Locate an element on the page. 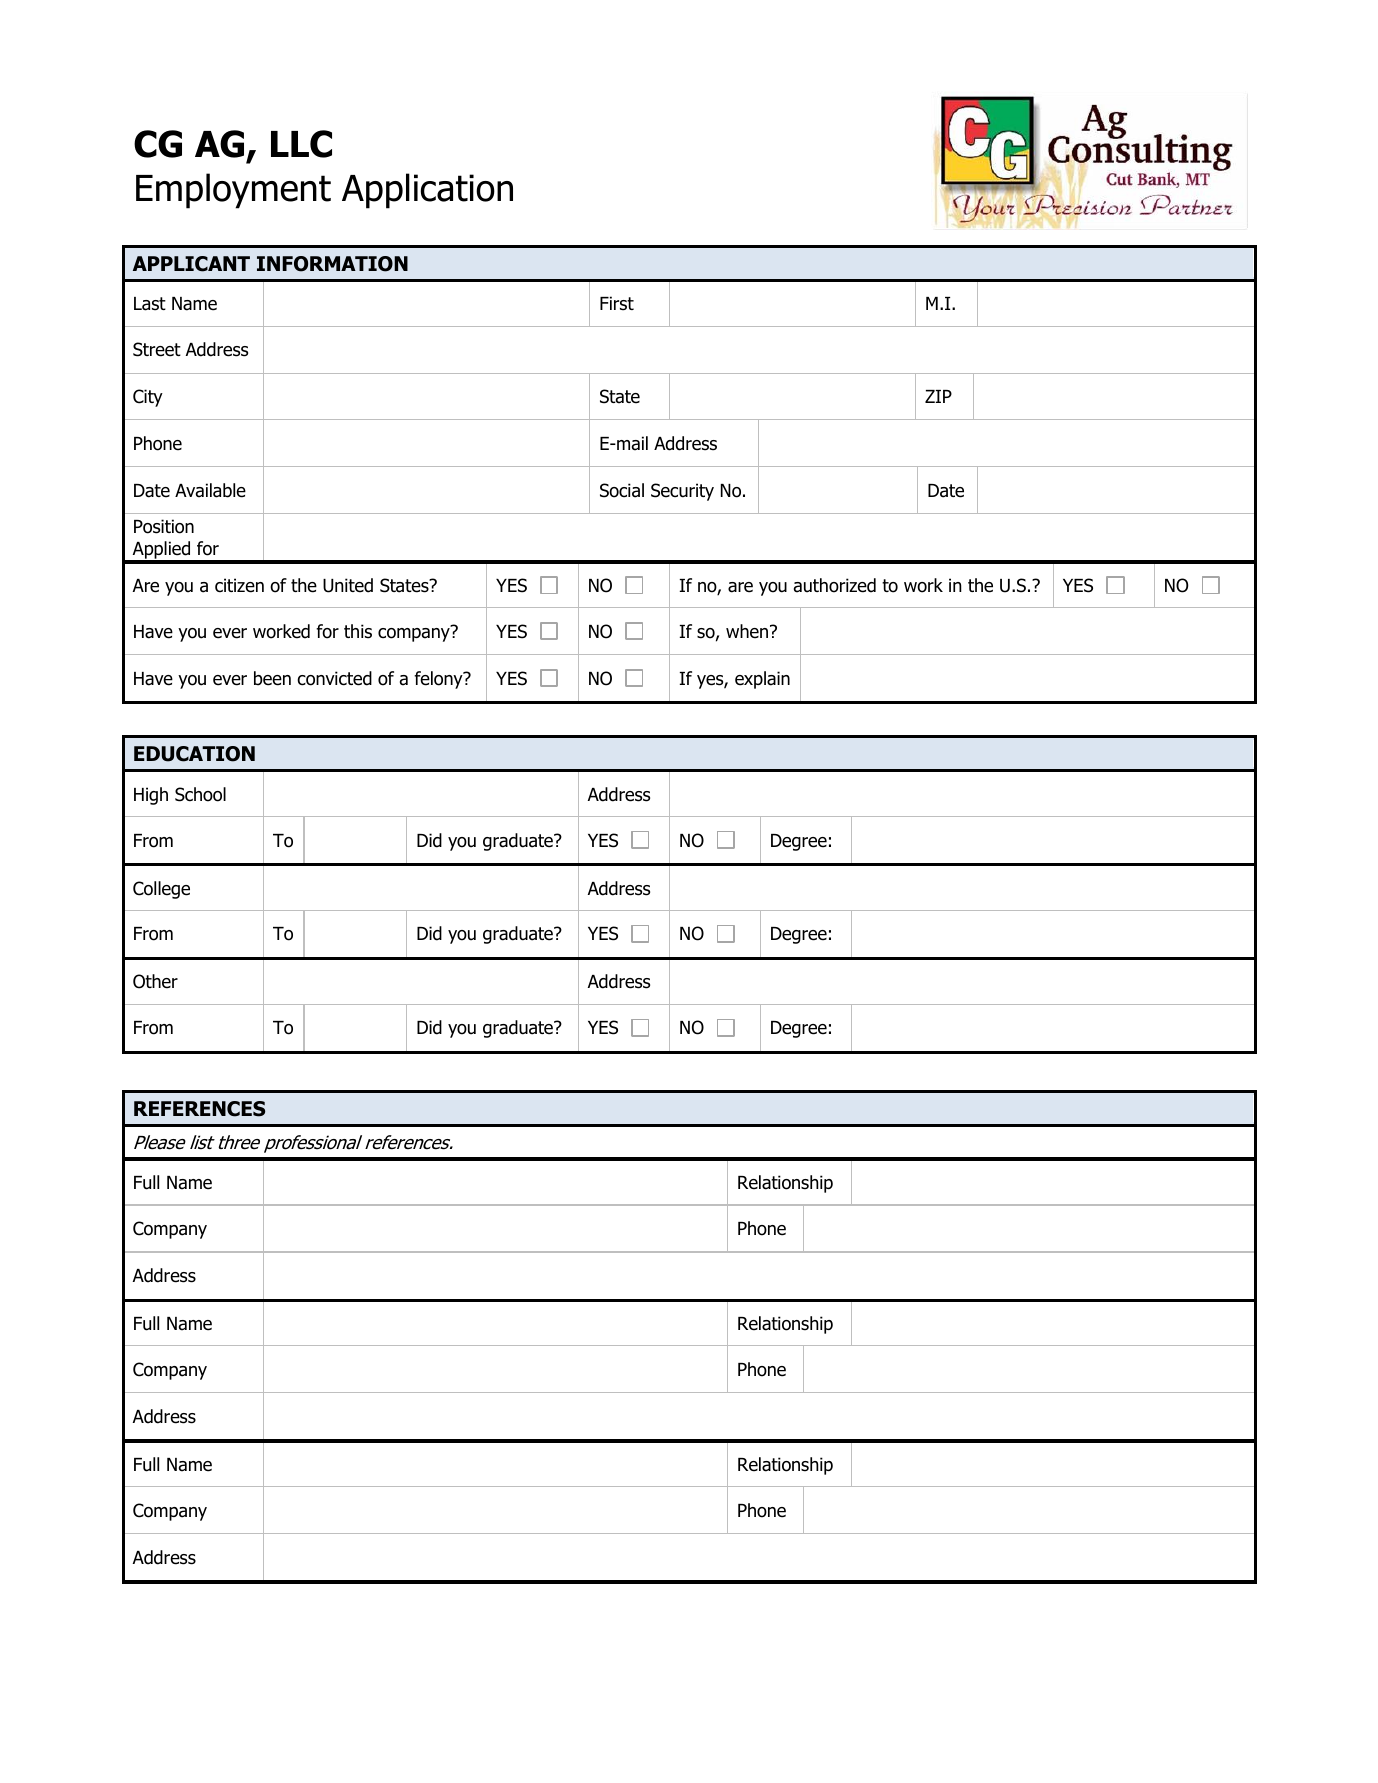  Application is located at coordinates (427, 191).
